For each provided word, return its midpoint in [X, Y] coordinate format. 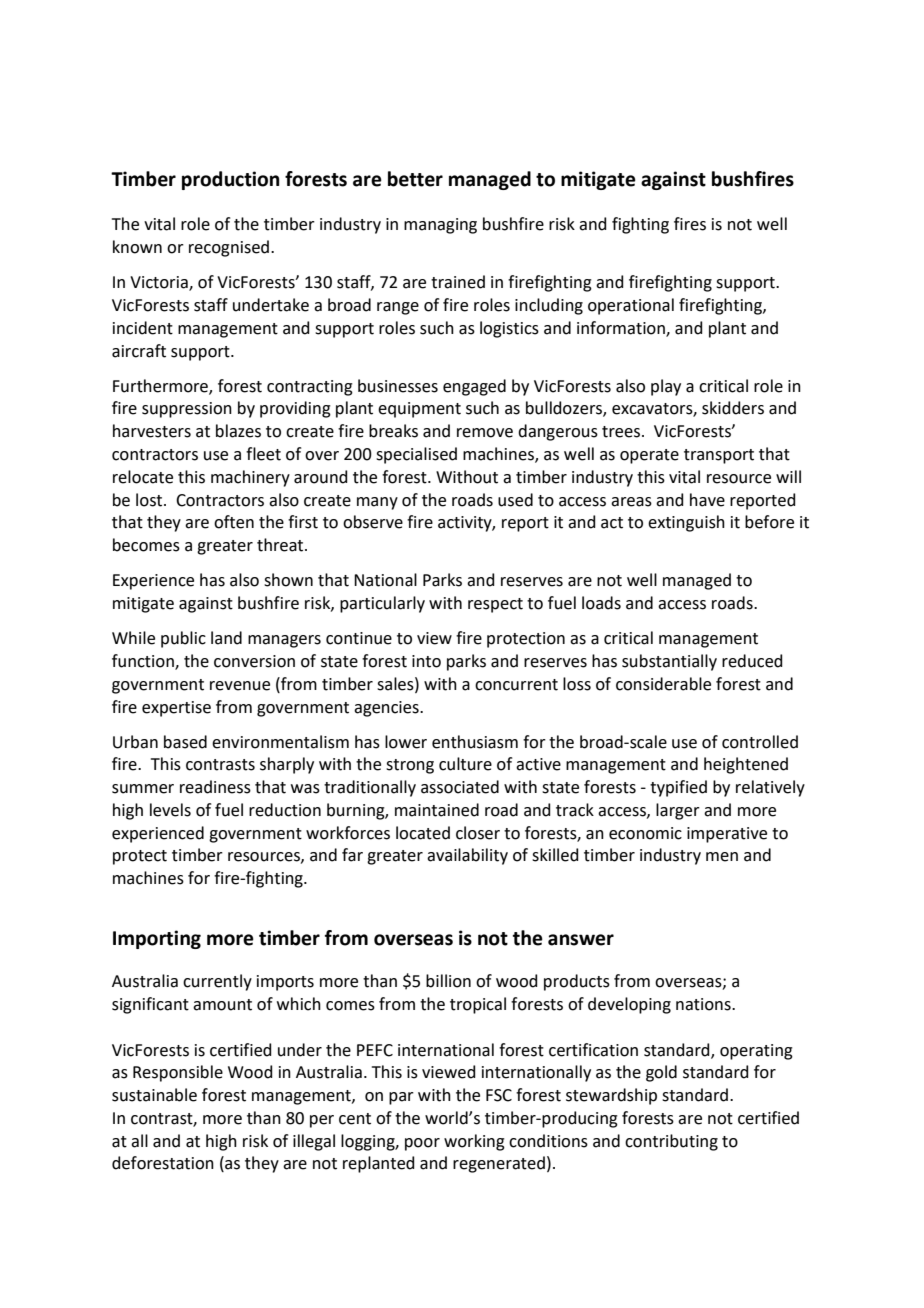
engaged [474, 387]
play [666, 387]
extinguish [686, 523]
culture [465, 764]
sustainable [154, 1095]
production [231, 180]
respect [495, 605]
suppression [187, 410]
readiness [215, 787]
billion [448, 981]
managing [440, 226]
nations [704, 1004]
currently [217, 982]
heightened [746, 765]
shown [288, 580]
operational [631, 306]
